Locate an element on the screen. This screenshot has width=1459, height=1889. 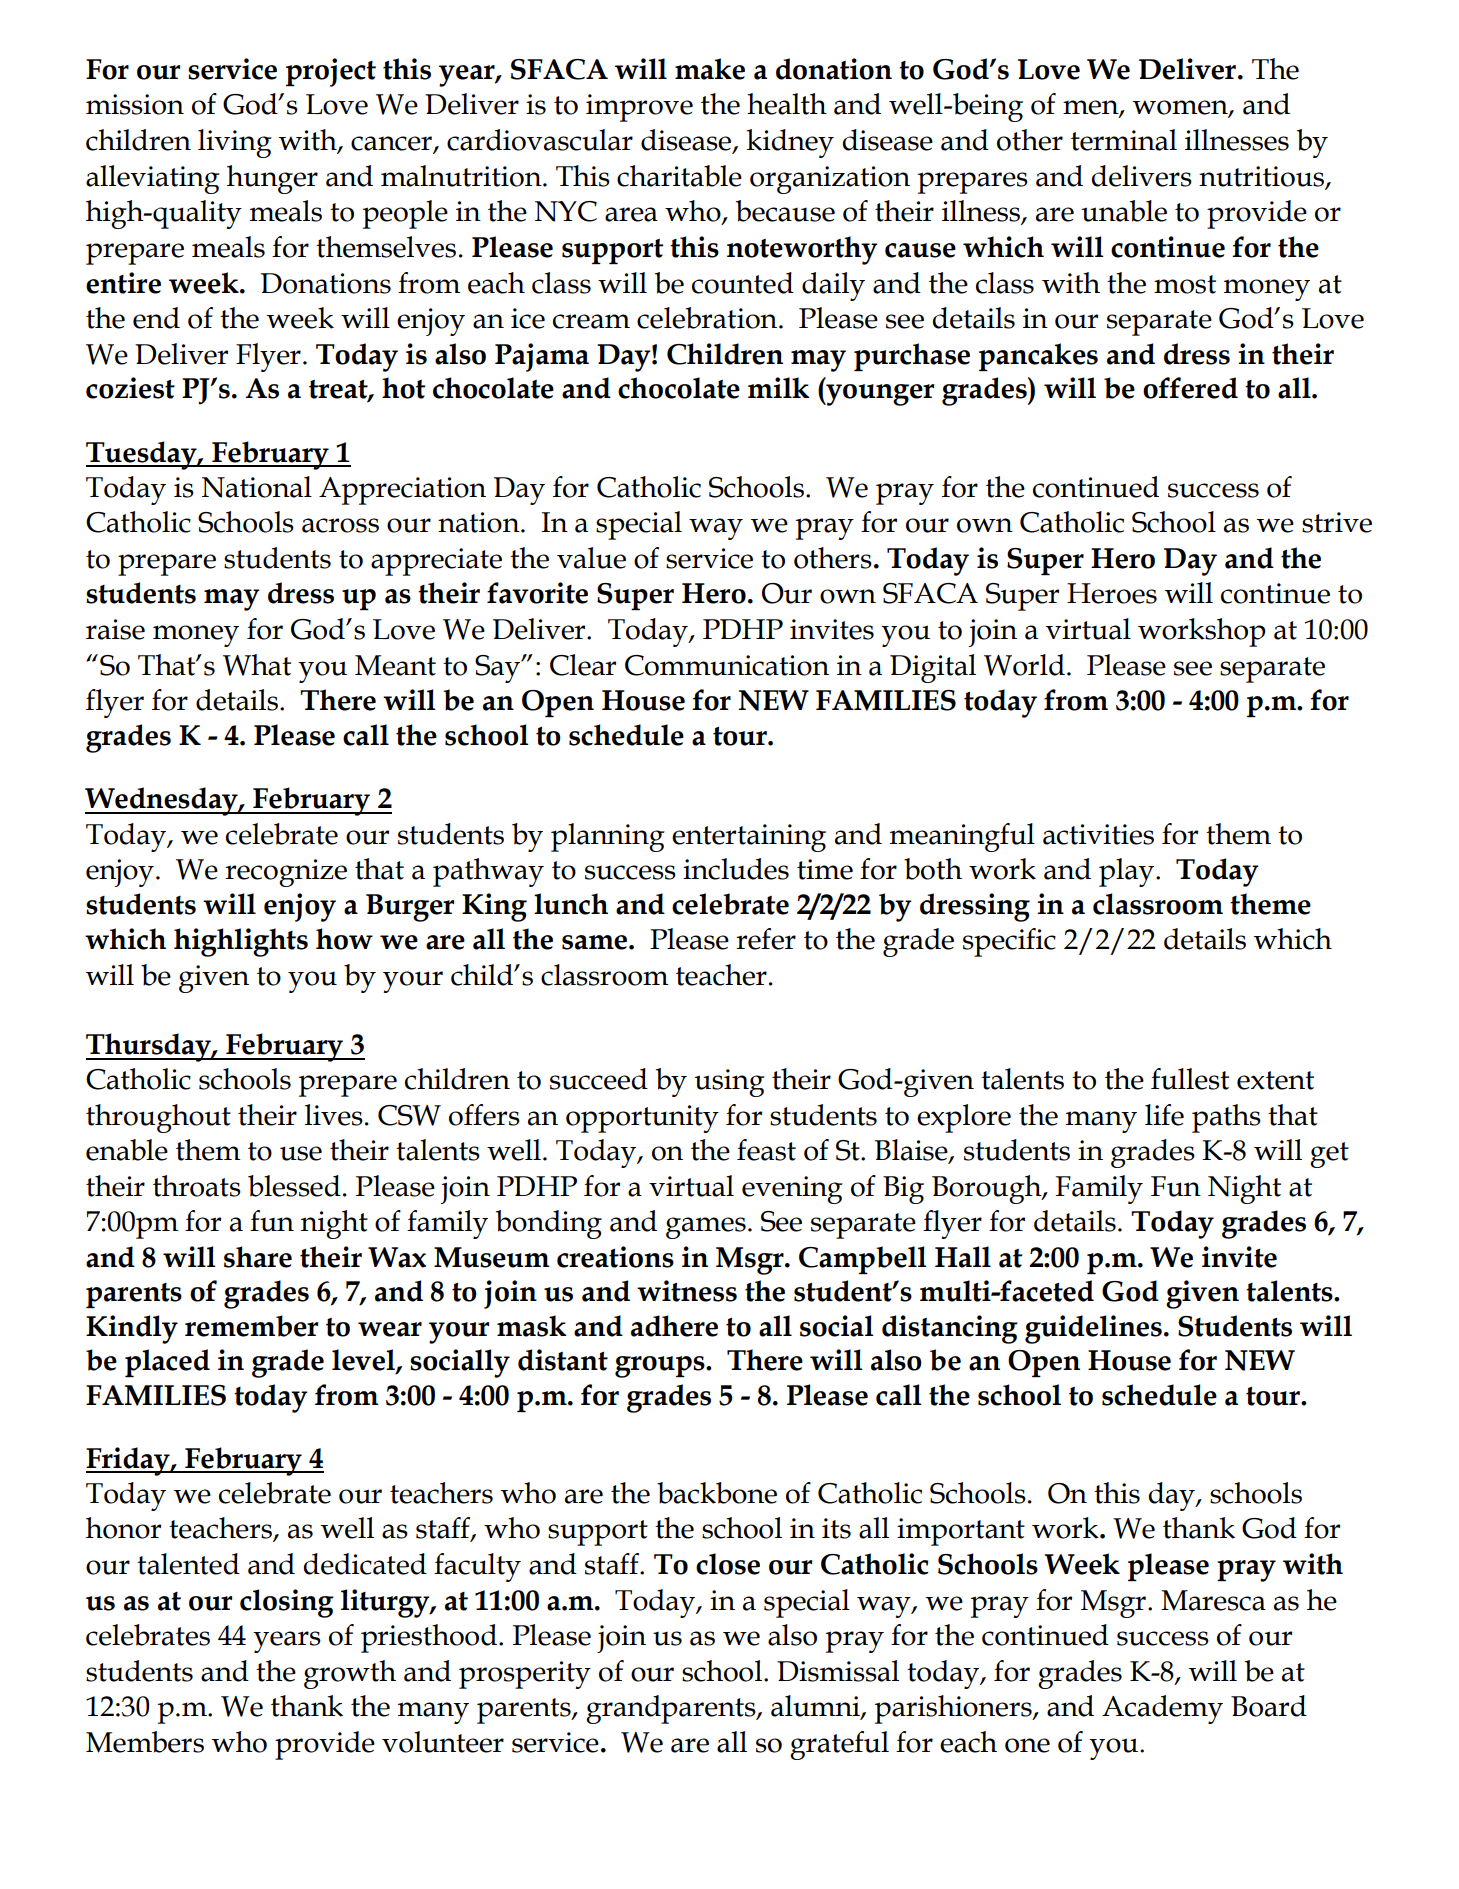
living is located at coordinates (235, 143).
